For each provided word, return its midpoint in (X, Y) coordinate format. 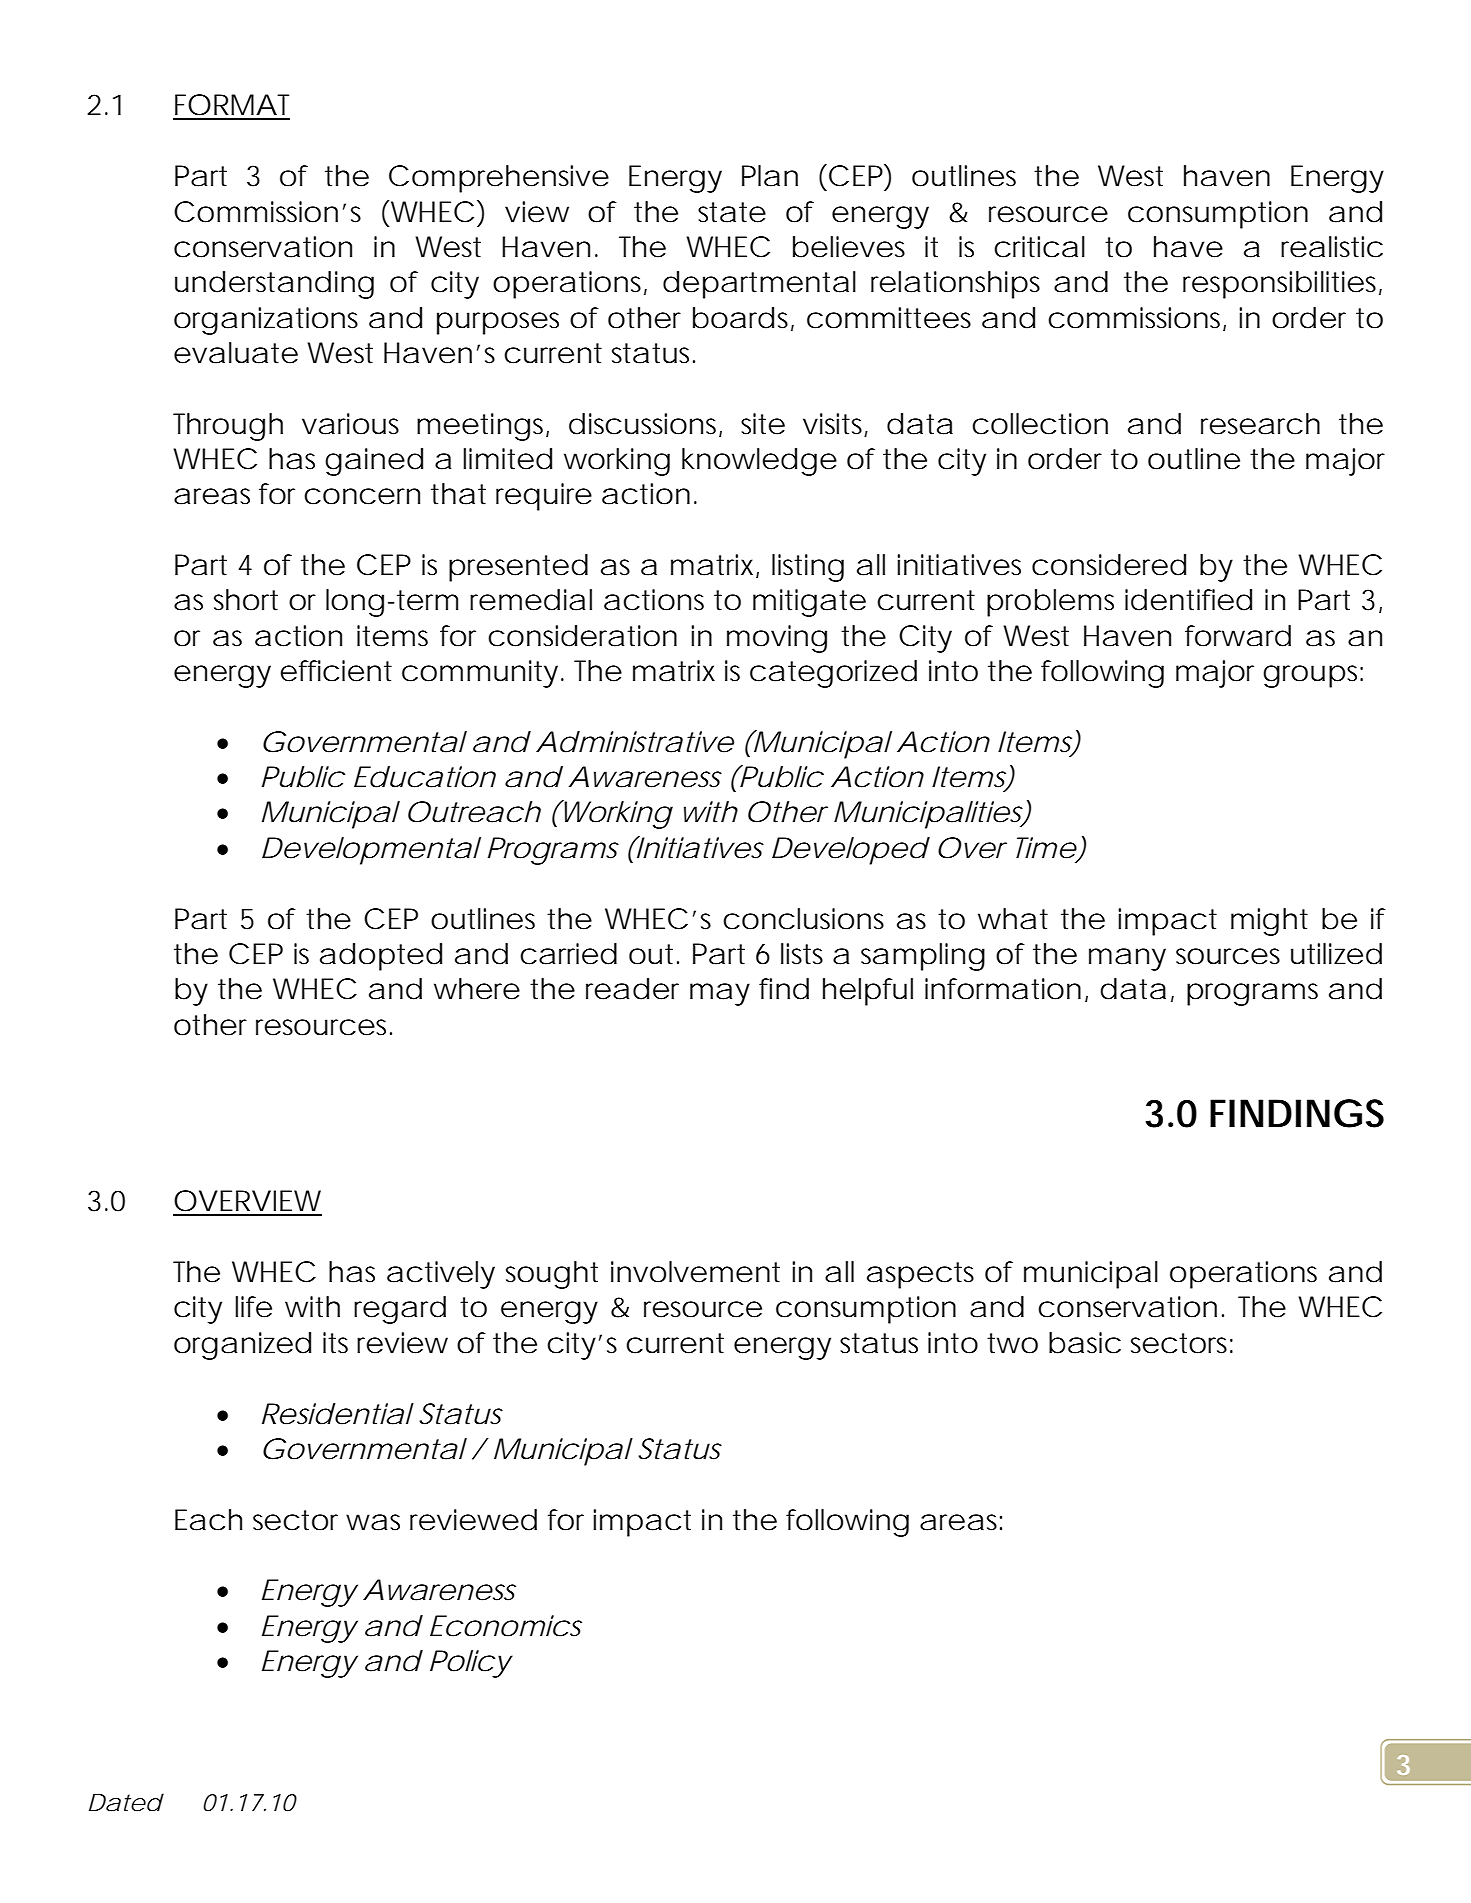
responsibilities (1282, 285)
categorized (833, 674)
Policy (471, 1664)
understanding (274, 285)
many (1127, 959)
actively (441, 1275)
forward (1238, 636)
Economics (506, 1626)
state (732, 212)
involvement (695, 1272)
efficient (336, 671)
